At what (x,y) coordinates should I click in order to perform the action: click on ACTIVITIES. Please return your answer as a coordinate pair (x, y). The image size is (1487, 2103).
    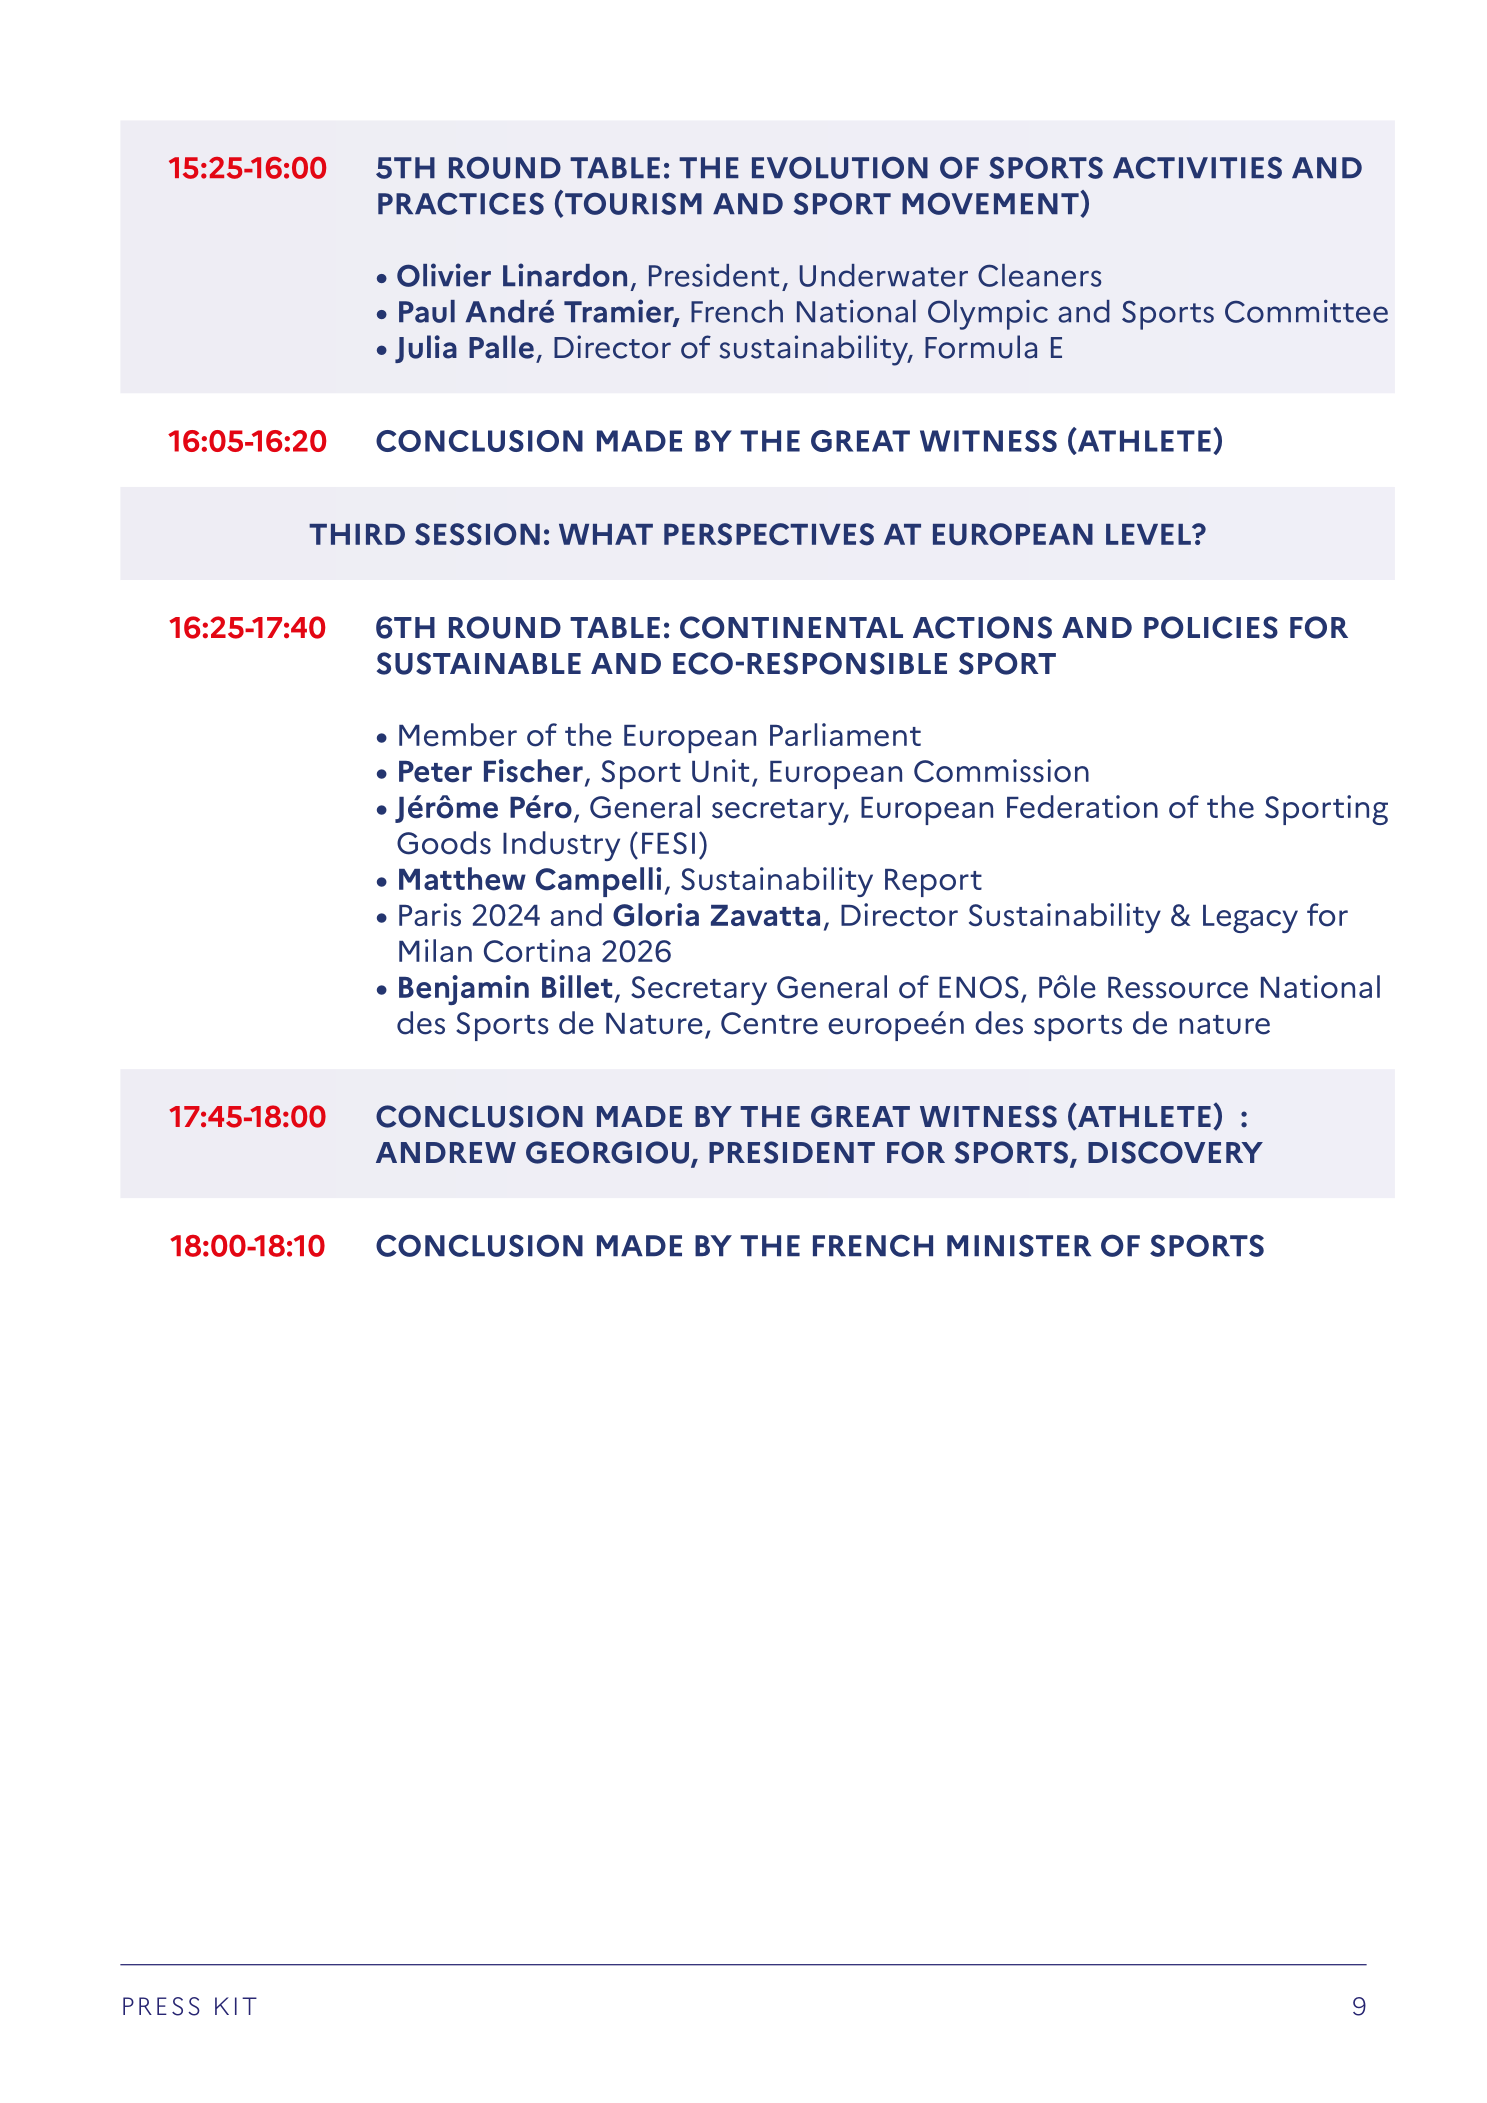
    Looking at the image, I should click on (1197, 167).
